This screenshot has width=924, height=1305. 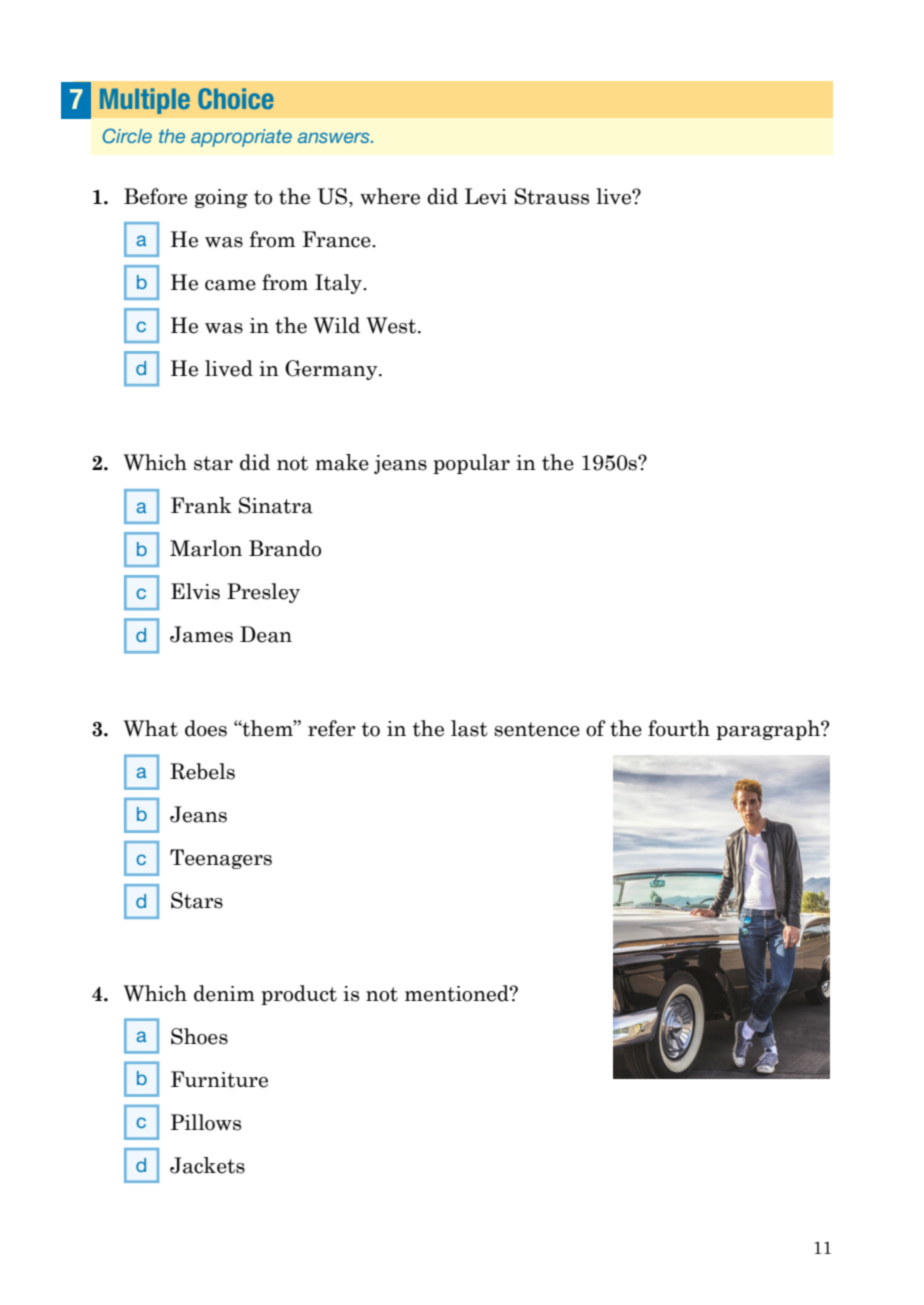 What do you see at coordinates (207, 1165) in the screenshot?
I see `Jackets` at bounding box center [207, 1165].
